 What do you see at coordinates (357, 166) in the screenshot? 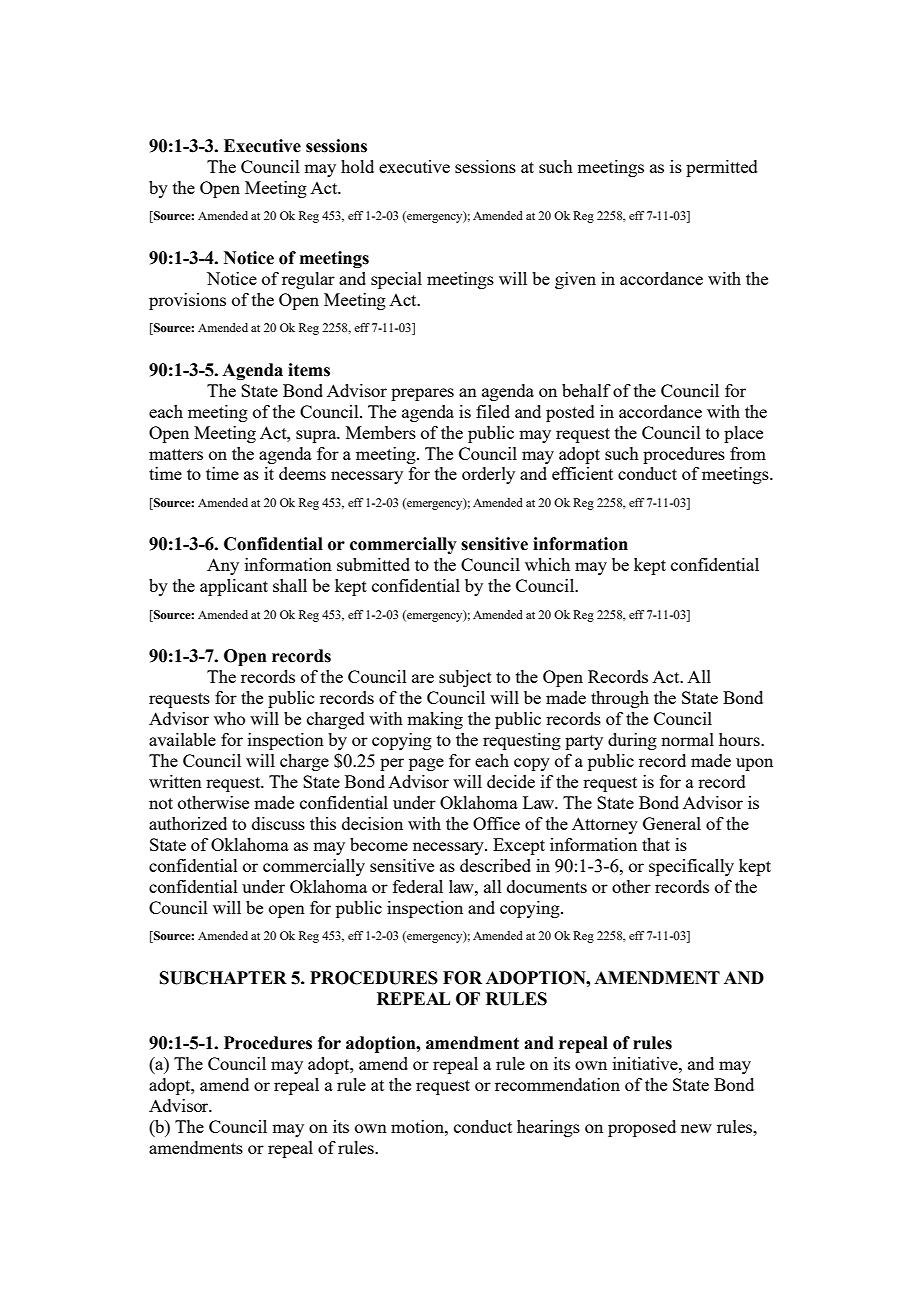
I see `hold` at bounding box center [357, 166].
